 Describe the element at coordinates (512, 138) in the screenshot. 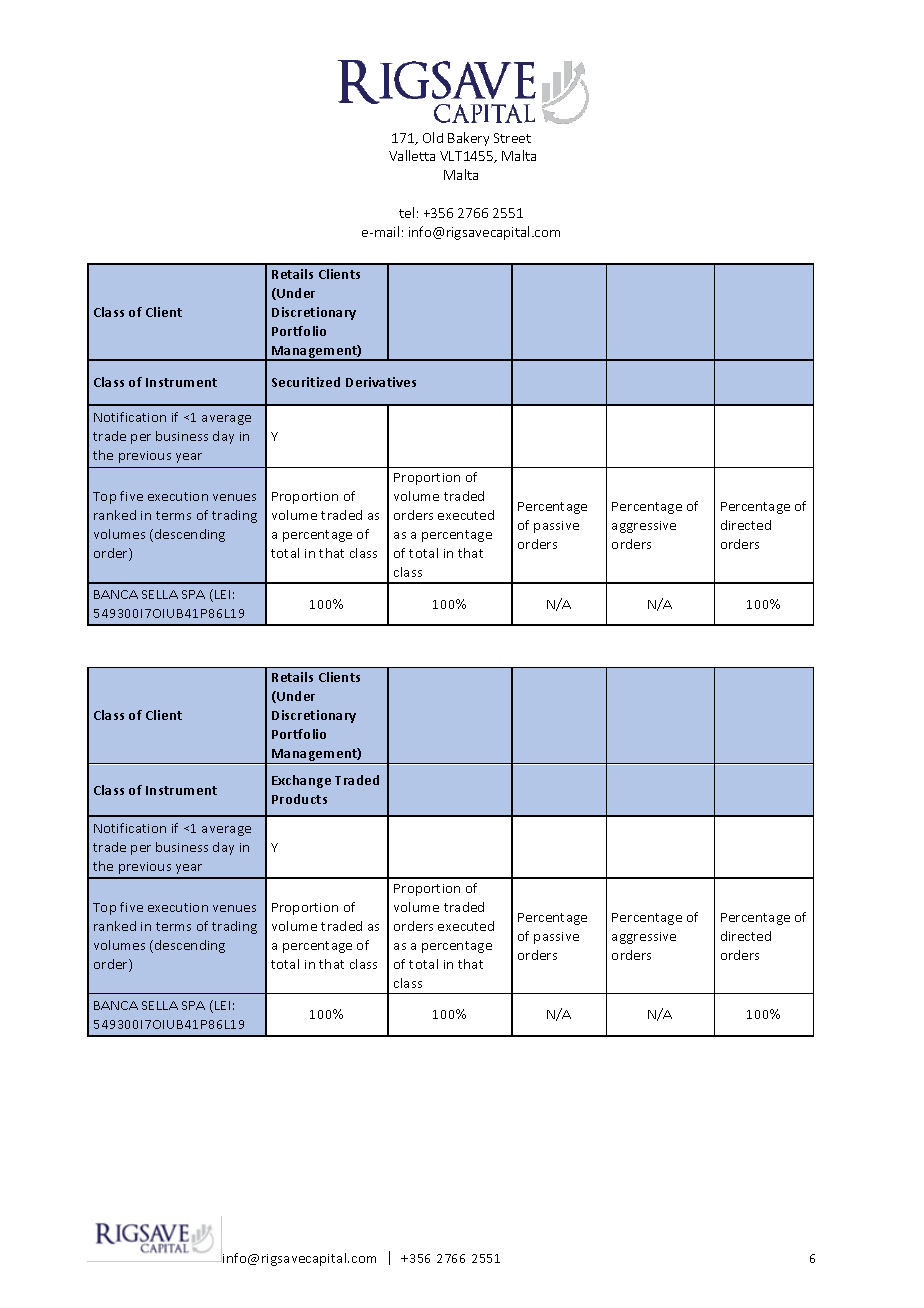

I see `Street` at that location.
